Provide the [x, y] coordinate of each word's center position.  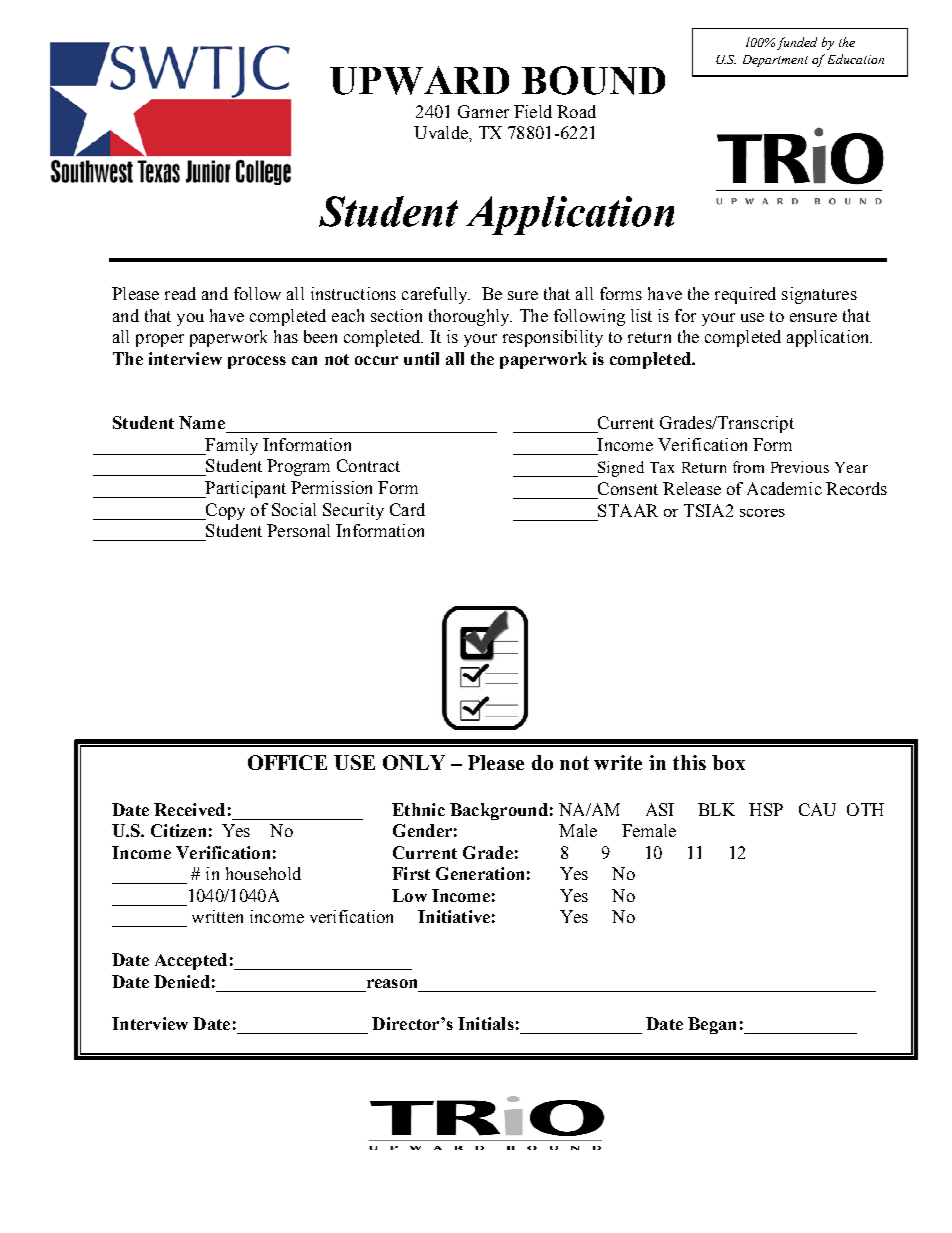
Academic [784, 488]
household [263, 873]
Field [533, 111]
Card [407, 509]
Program [298, 467]
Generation [480, 873]
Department [775, 61]
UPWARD [419, 80]
